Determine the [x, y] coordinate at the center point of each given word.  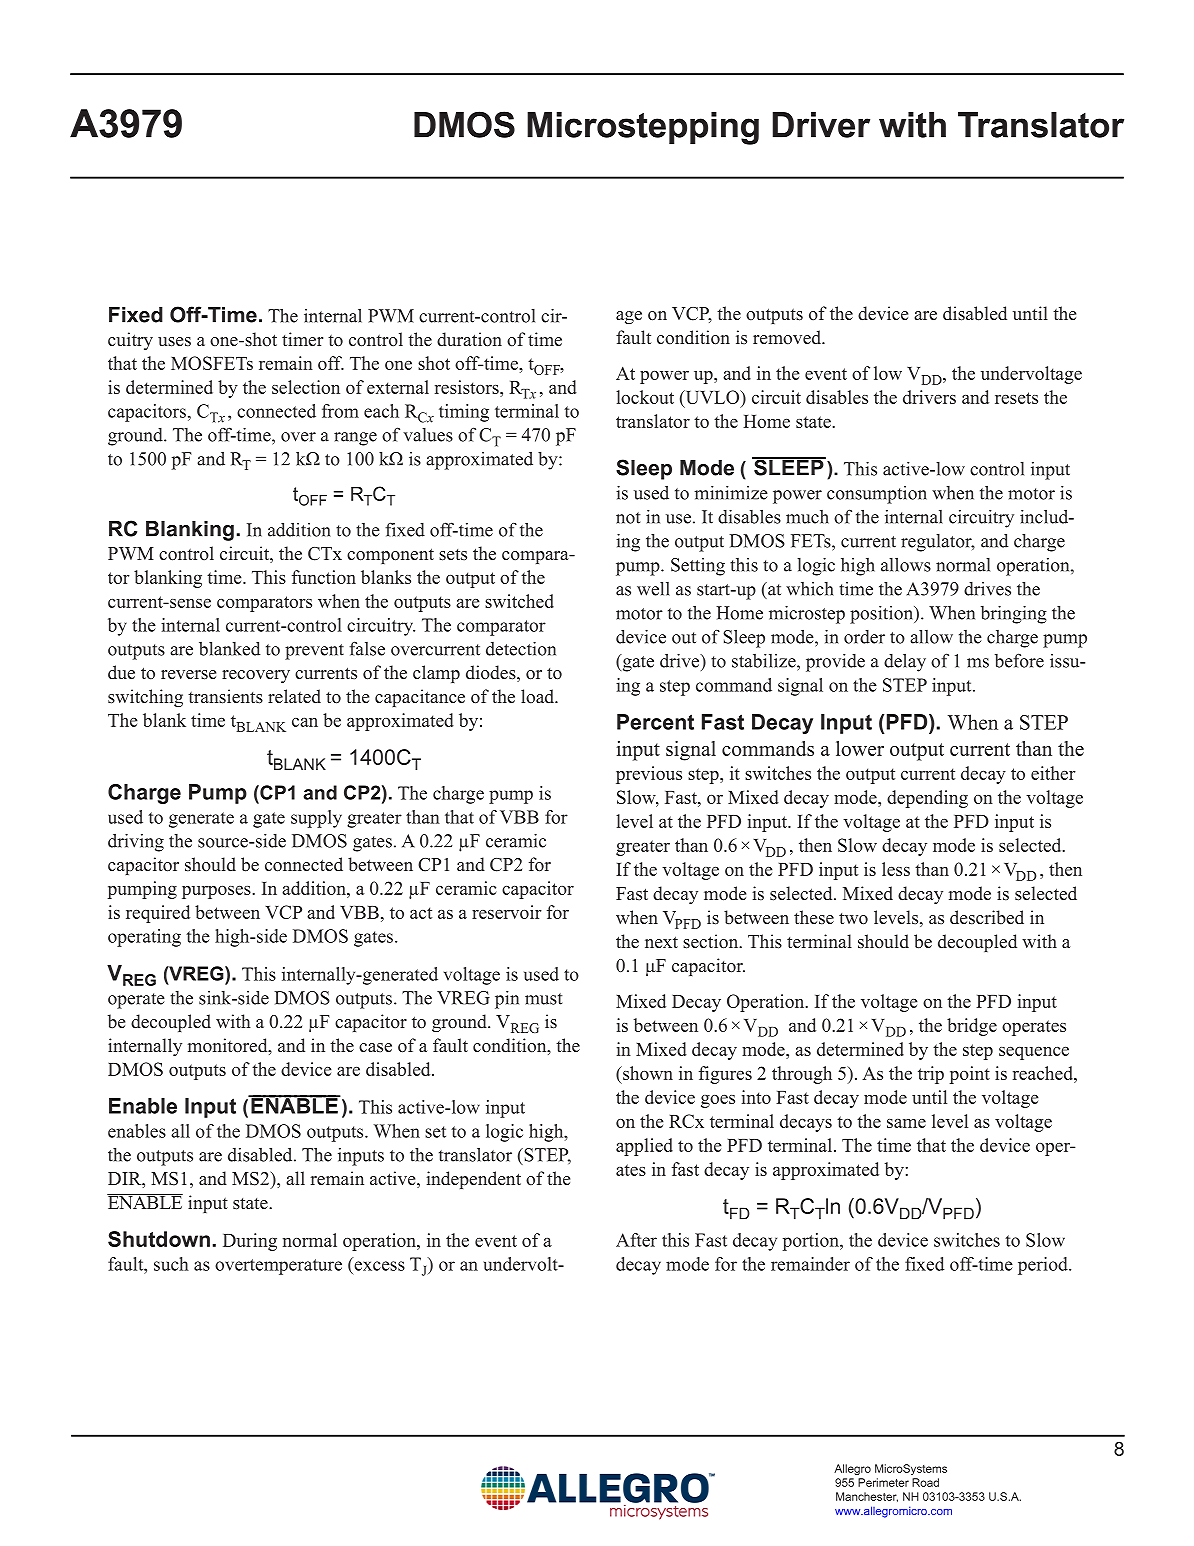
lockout [645, 397]
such [171, 1264]
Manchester [867, 1497]
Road [925, 1482]
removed [788, 337]
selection [306, 387]
